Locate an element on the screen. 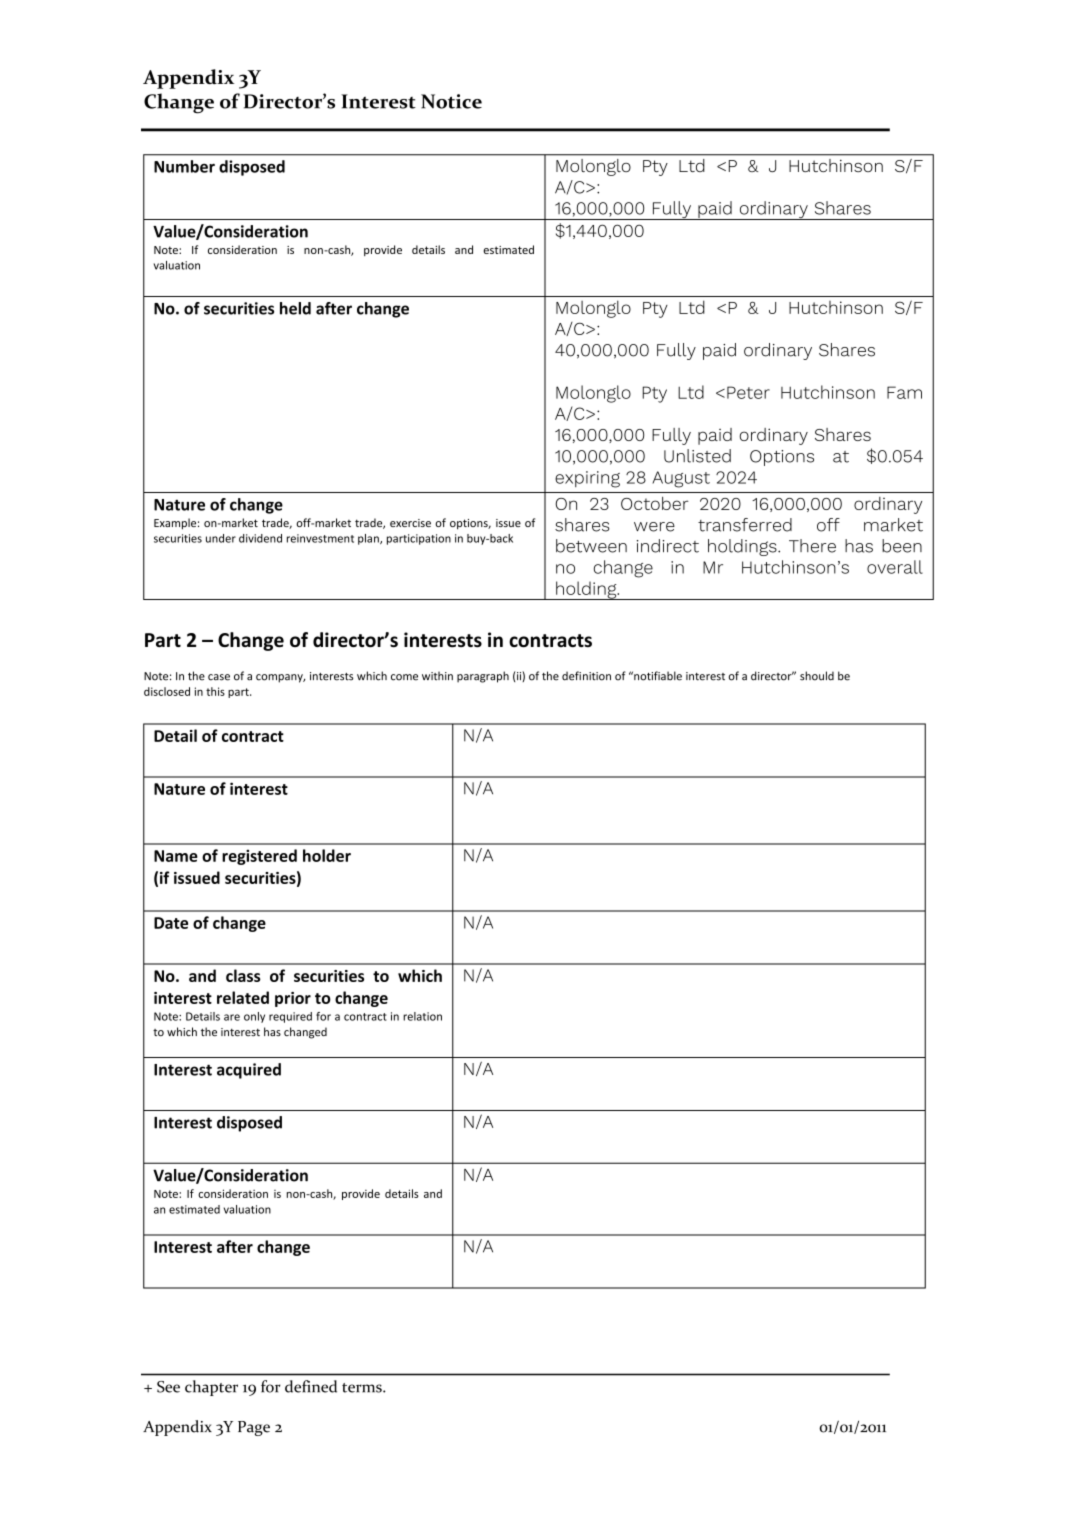  terms is located at coordinates (363, 1388).
